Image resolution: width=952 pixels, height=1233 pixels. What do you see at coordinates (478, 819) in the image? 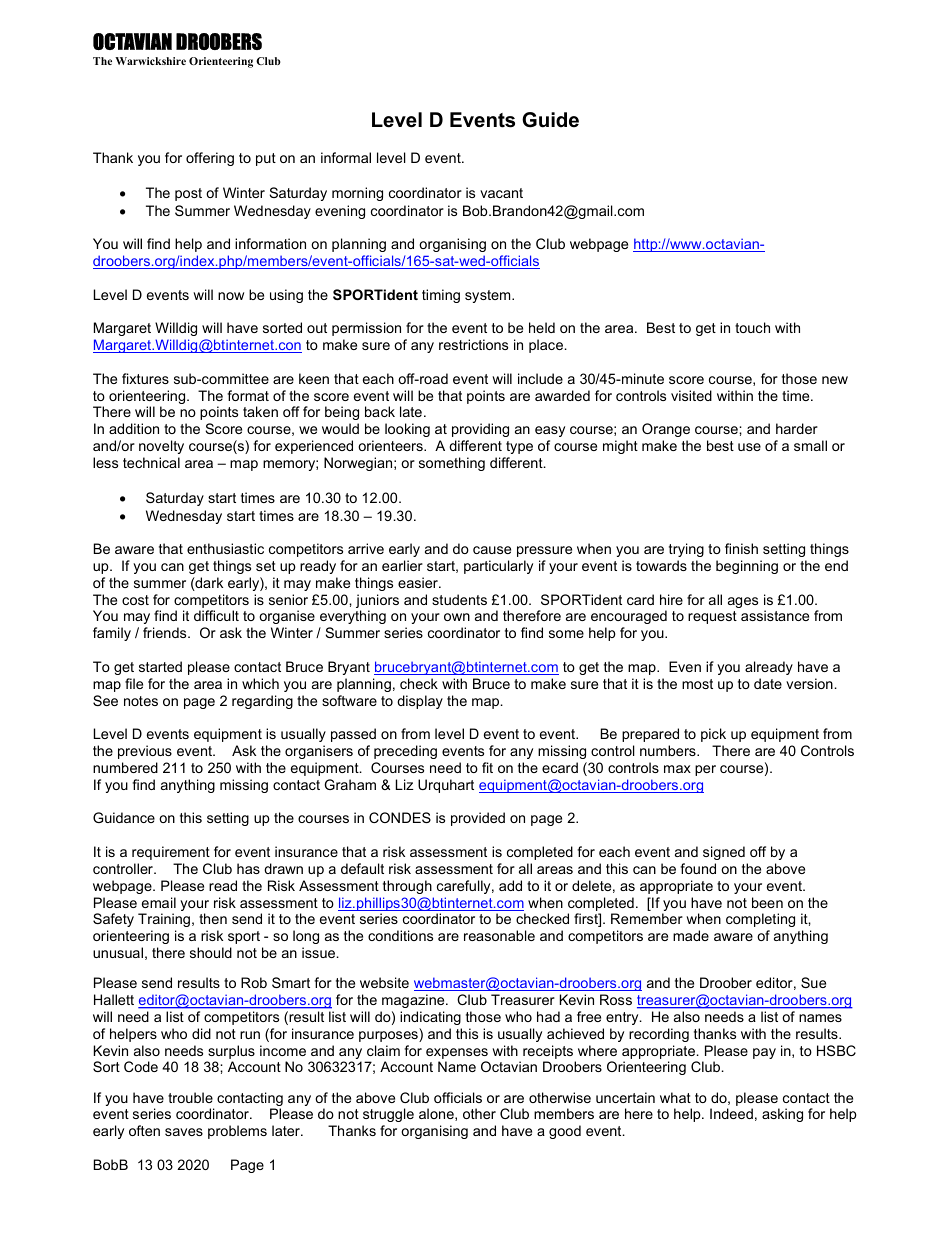
I see `provided` at bounding box center [478, 819].
